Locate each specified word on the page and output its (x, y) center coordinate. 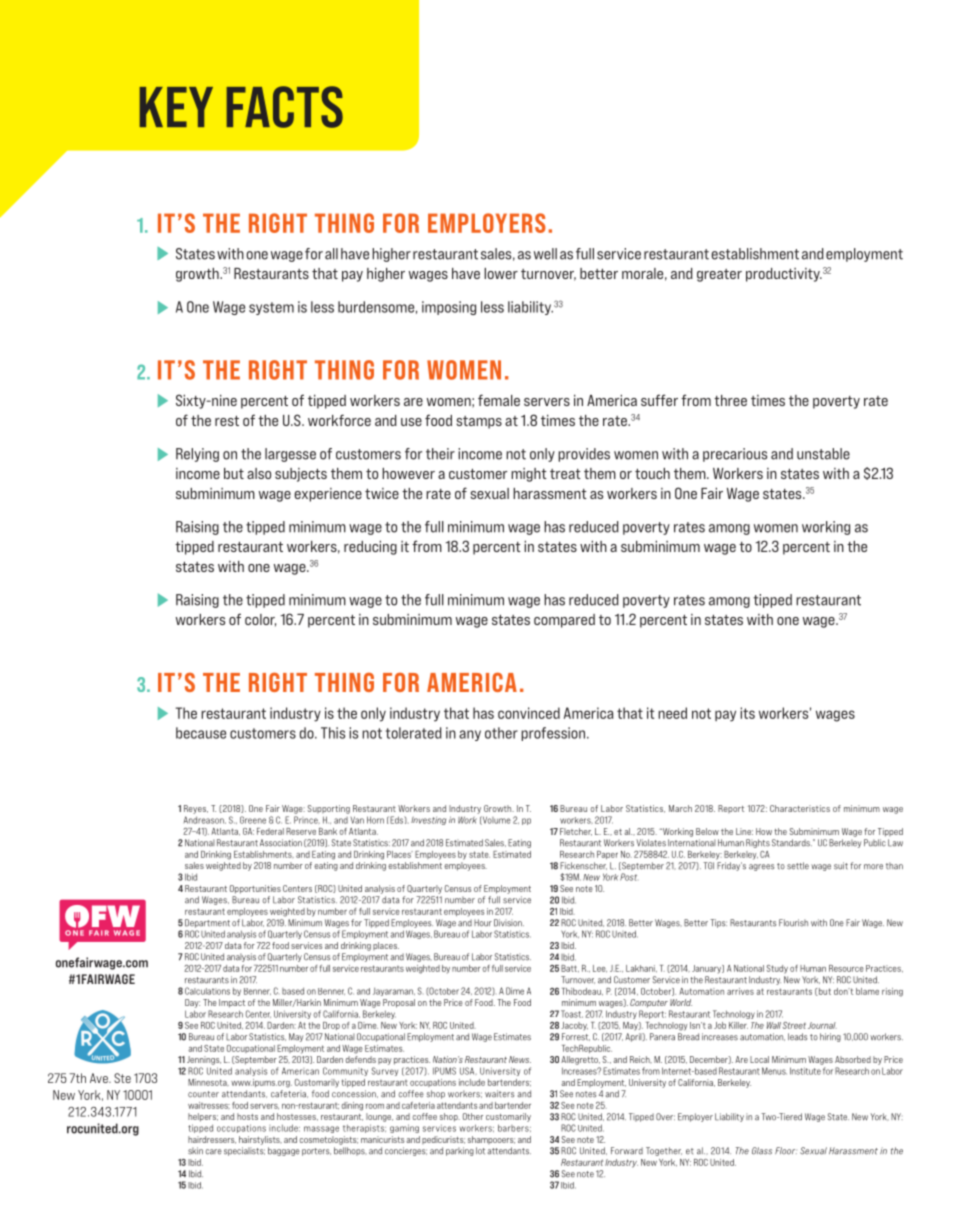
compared (564, 621)
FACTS (285, 107)
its (747, 713)
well (545, 254)
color (260, 620)
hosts (247, 1116)
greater (719, 275)
